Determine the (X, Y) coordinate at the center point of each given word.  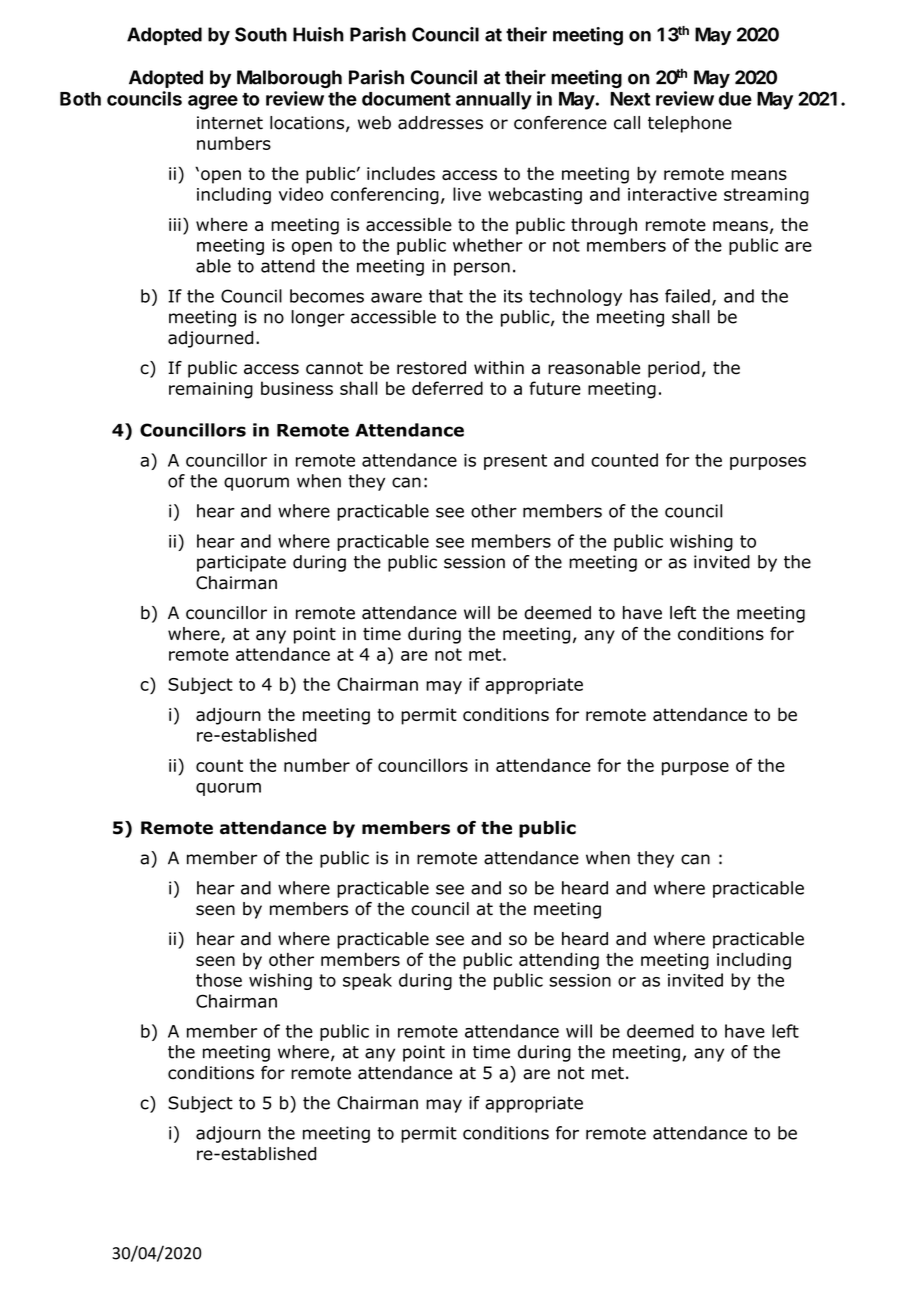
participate (241, 563)
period (674, 369)
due (735, 99)
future (555, 388)
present (515, 462)
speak (367, 981)
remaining (211, 390)
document (406, 99)
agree (213, 102)
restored (431, 368)
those (219, 980)
